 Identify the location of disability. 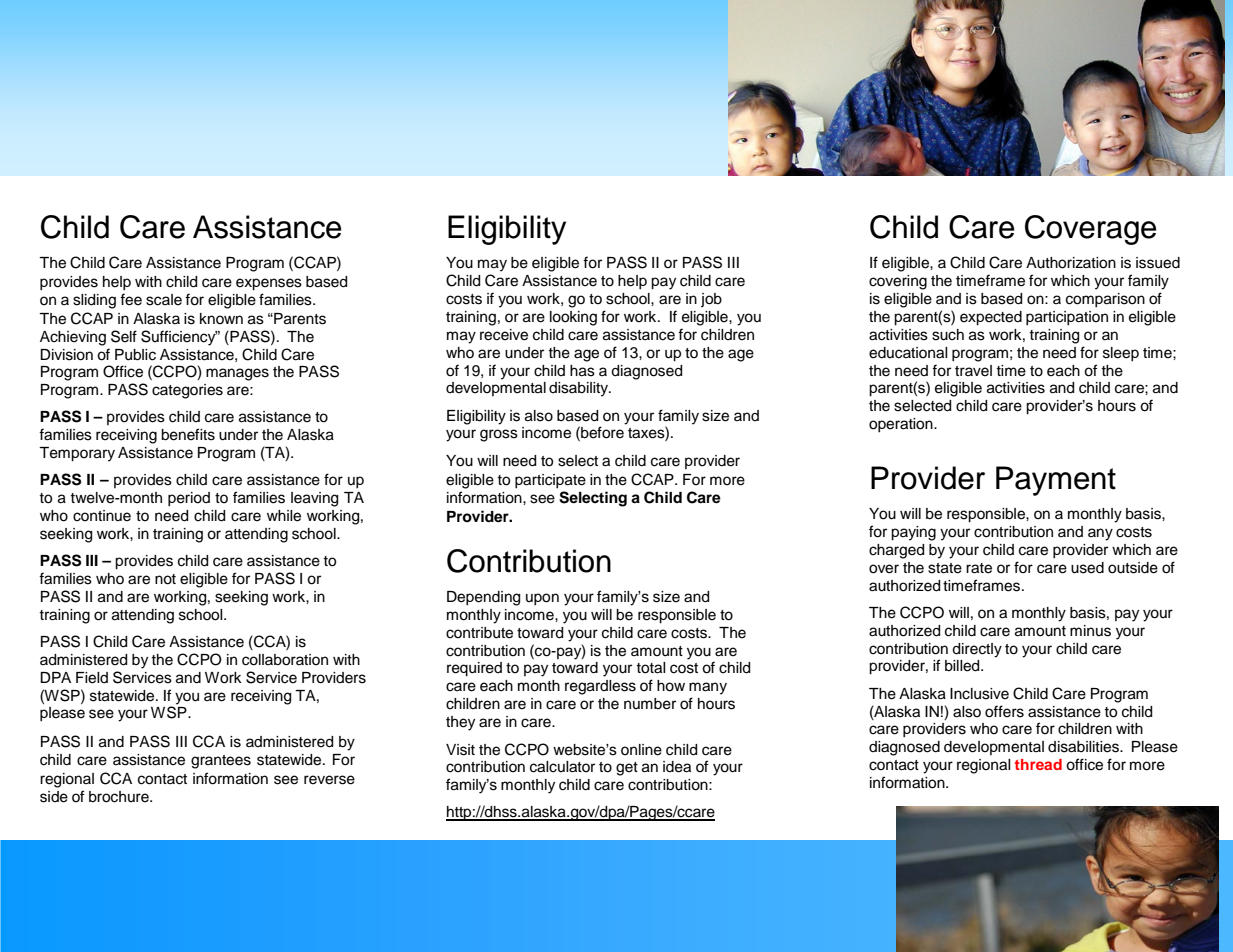
(579, 389).
